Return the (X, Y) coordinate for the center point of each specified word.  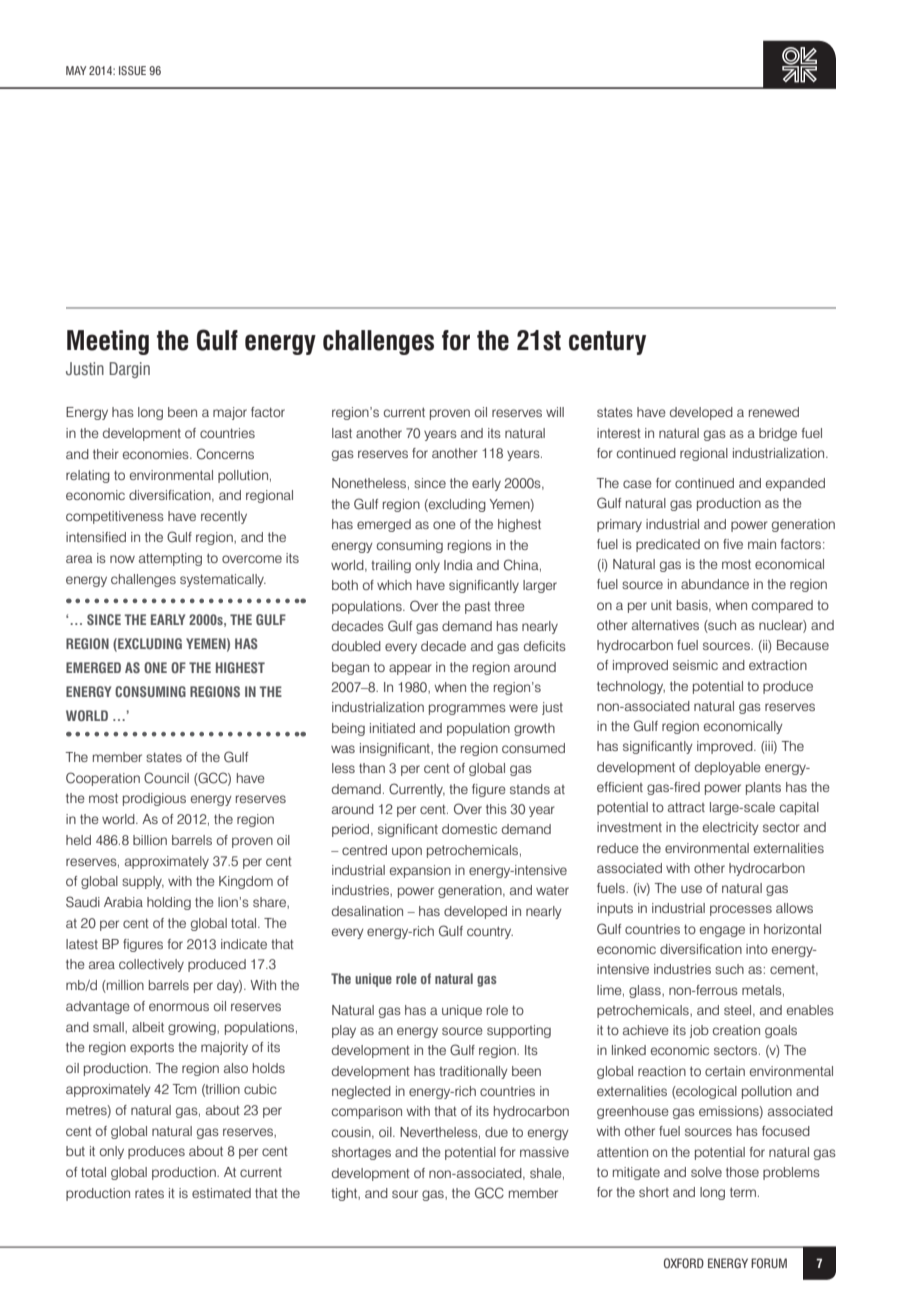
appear (410, 669)
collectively (151, 965)
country (490, 932)
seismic (695, 665)
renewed (774, 412)
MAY (76, 70)
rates (149, 1193)
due (496, 1132)
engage (722, 931)
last (342, 433)
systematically (223, 580)
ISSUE (132, 70)
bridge (778, 434)
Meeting (108, 342)
